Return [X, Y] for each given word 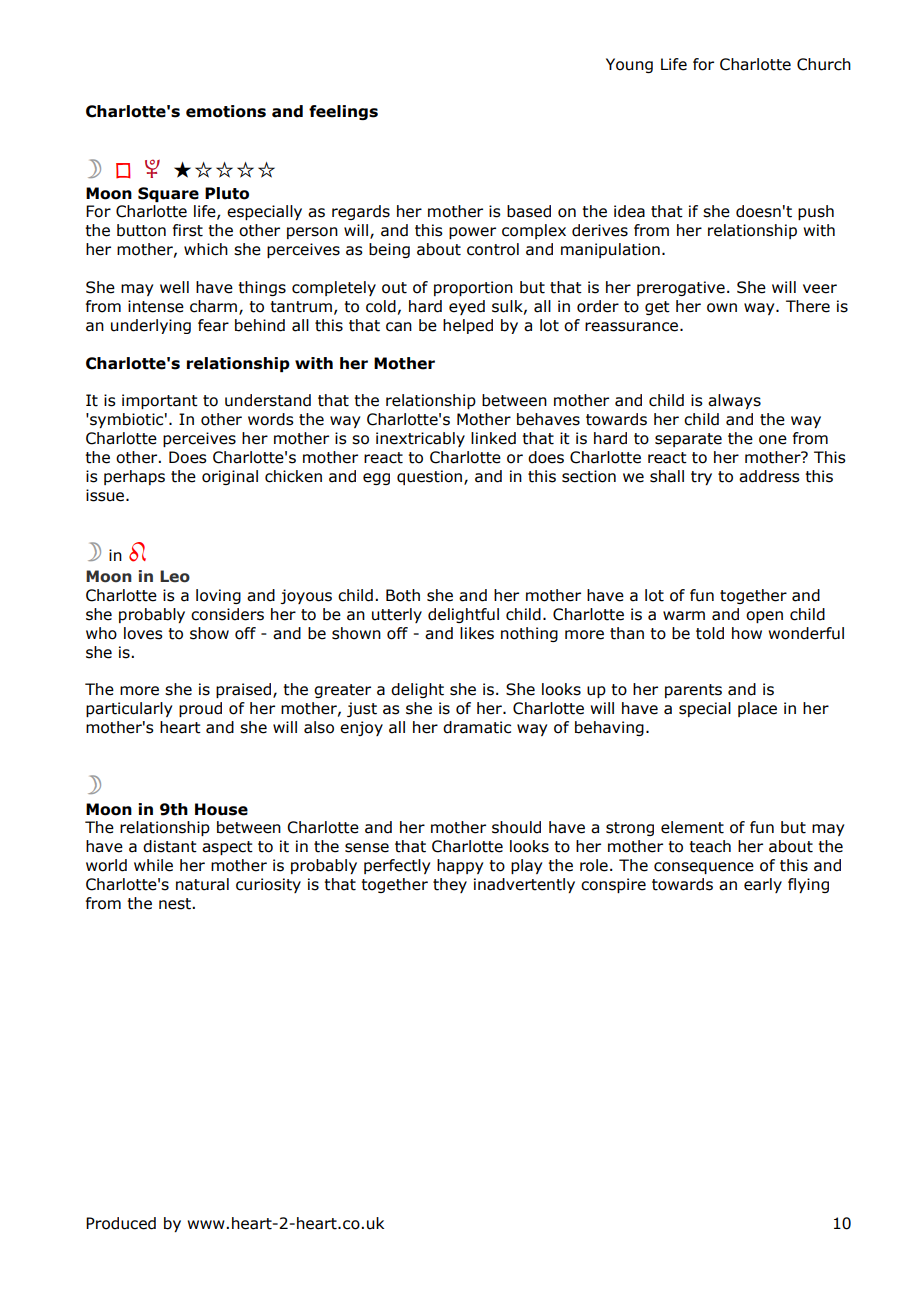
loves [143, 633]
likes [477, 633]
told [710, 633]
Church [824, 64]
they [450, 885]
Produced [121, 1223]
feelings [343, 112]
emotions [226, 111]
